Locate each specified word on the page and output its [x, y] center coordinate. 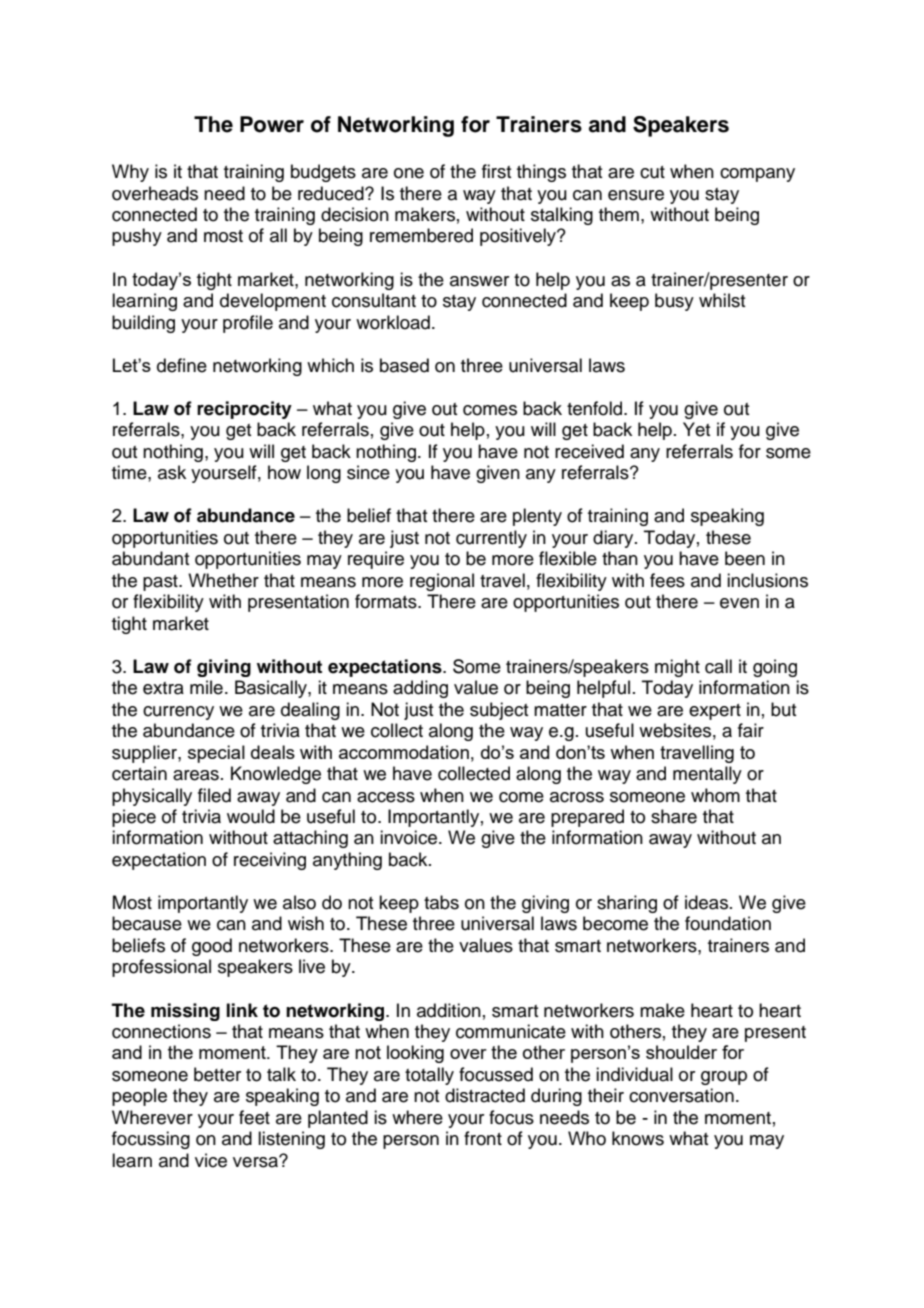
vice [211, 1160]
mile [206, 687]
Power [272, 124]
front [483, 1138]
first [496, 171]
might [677, 668]
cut [652, 172]
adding [420, 689]
